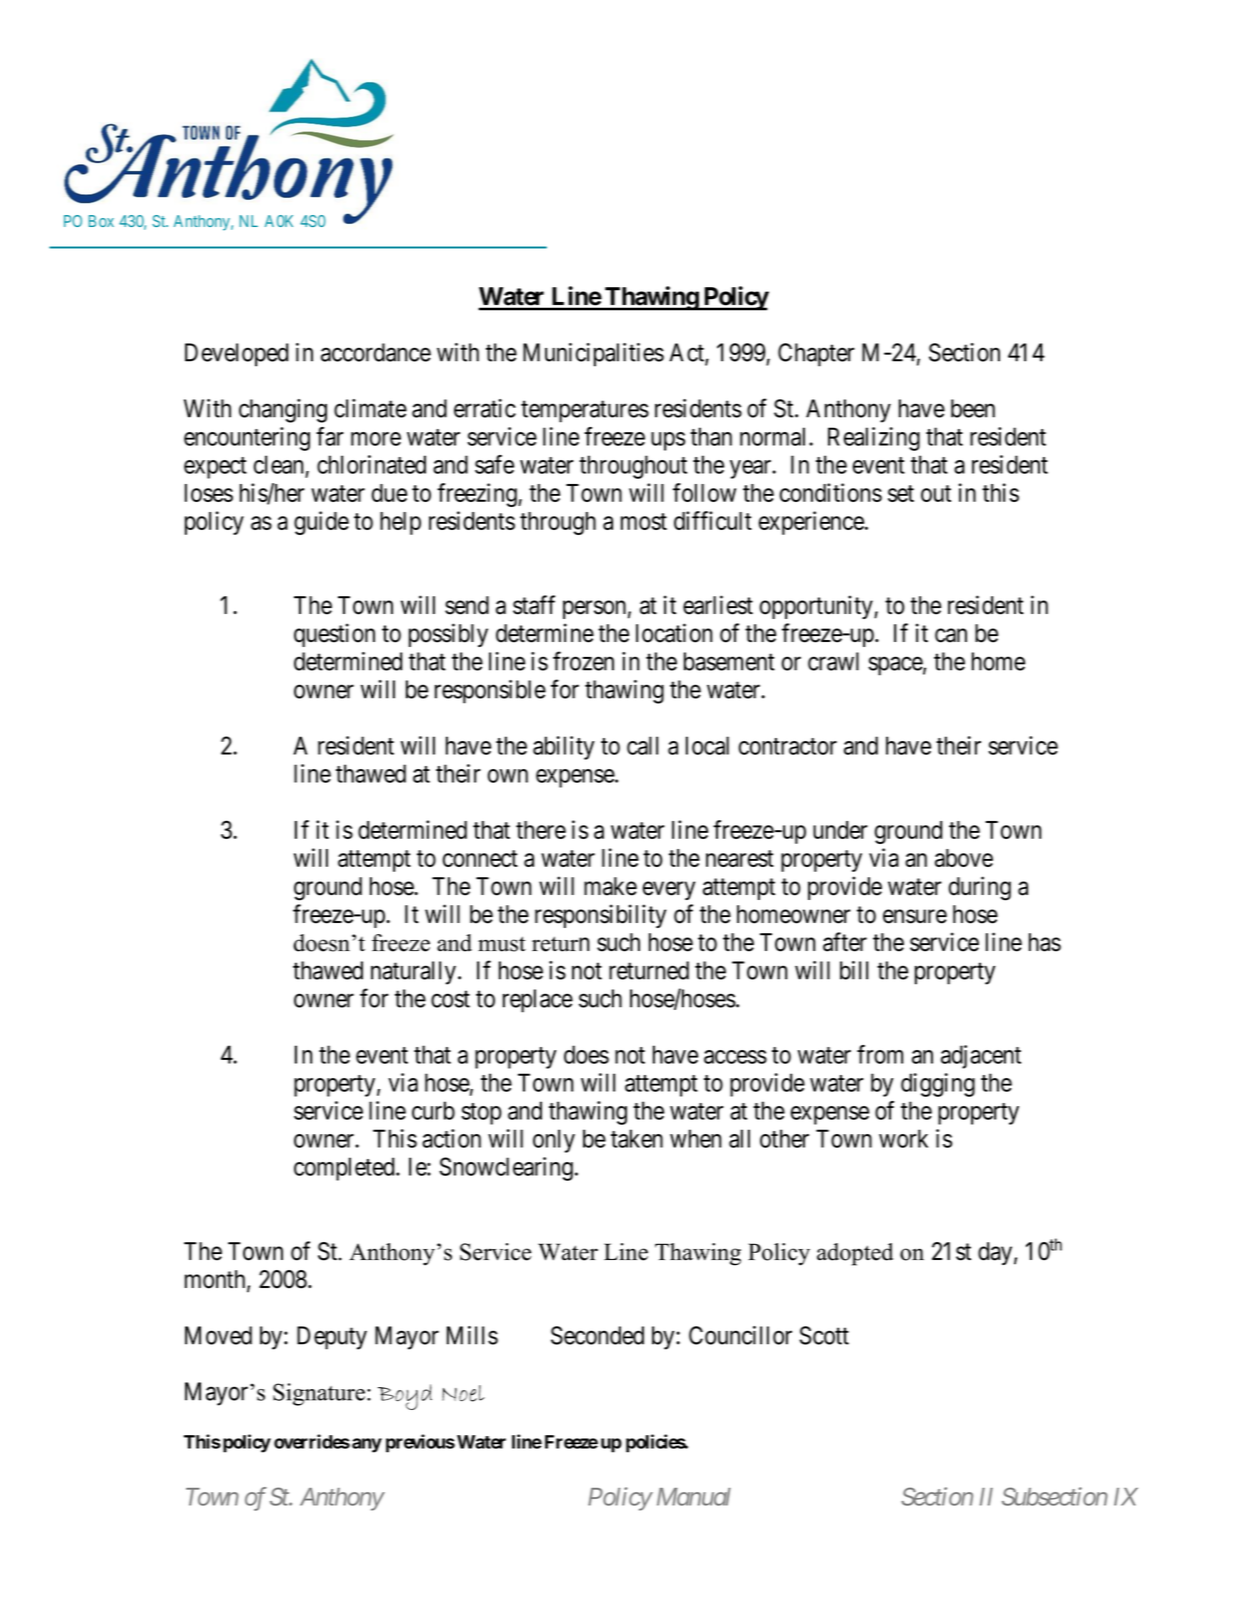  What do you see at coordinates (101, 221) in the screenshot?
I see `Box` at bounding box center [101, 221].
